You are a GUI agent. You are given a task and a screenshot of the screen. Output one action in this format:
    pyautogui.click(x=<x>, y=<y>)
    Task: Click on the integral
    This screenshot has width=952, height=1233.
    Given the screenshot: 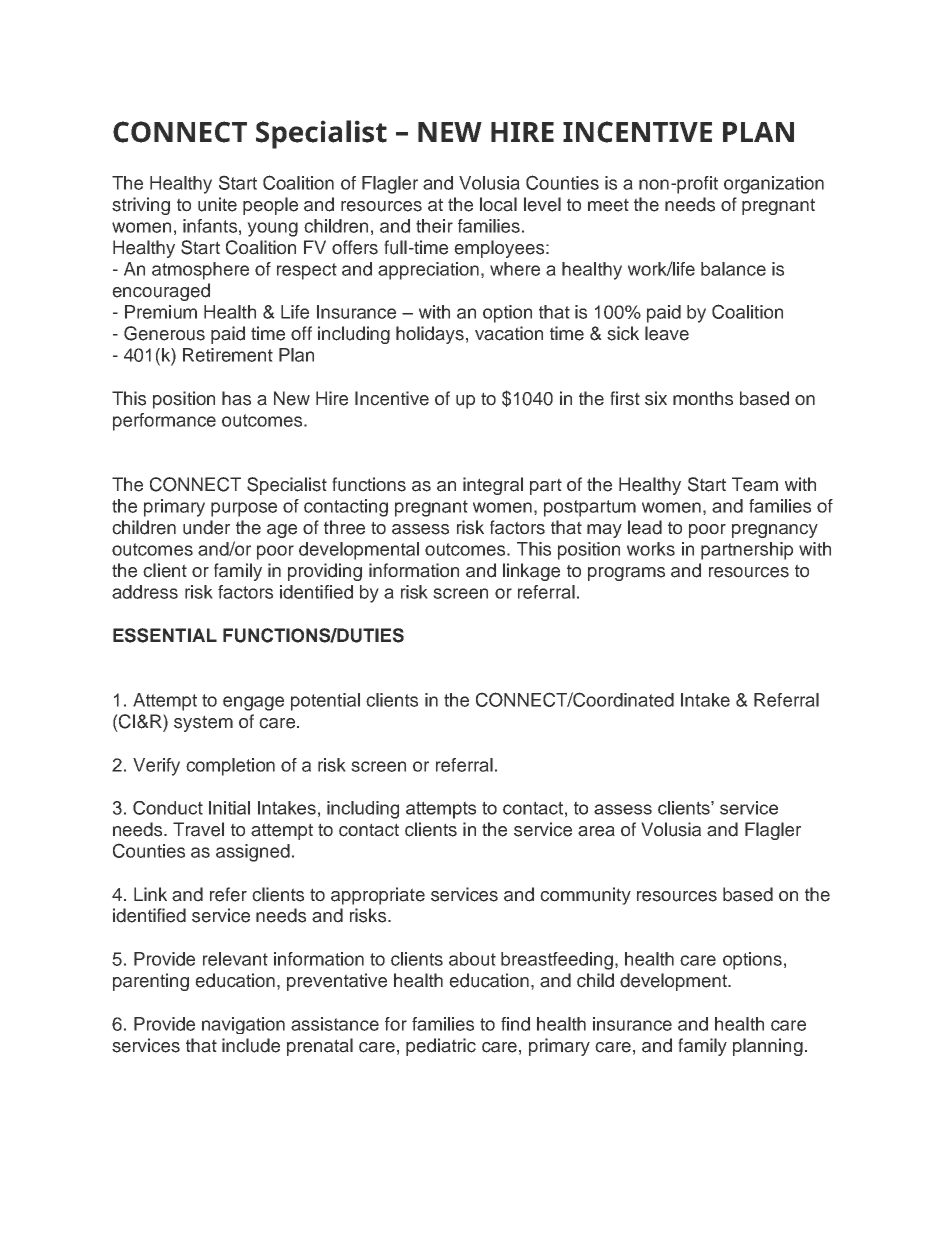 What is the action you would take?
    pyautogui.click(x=493, y=486)
